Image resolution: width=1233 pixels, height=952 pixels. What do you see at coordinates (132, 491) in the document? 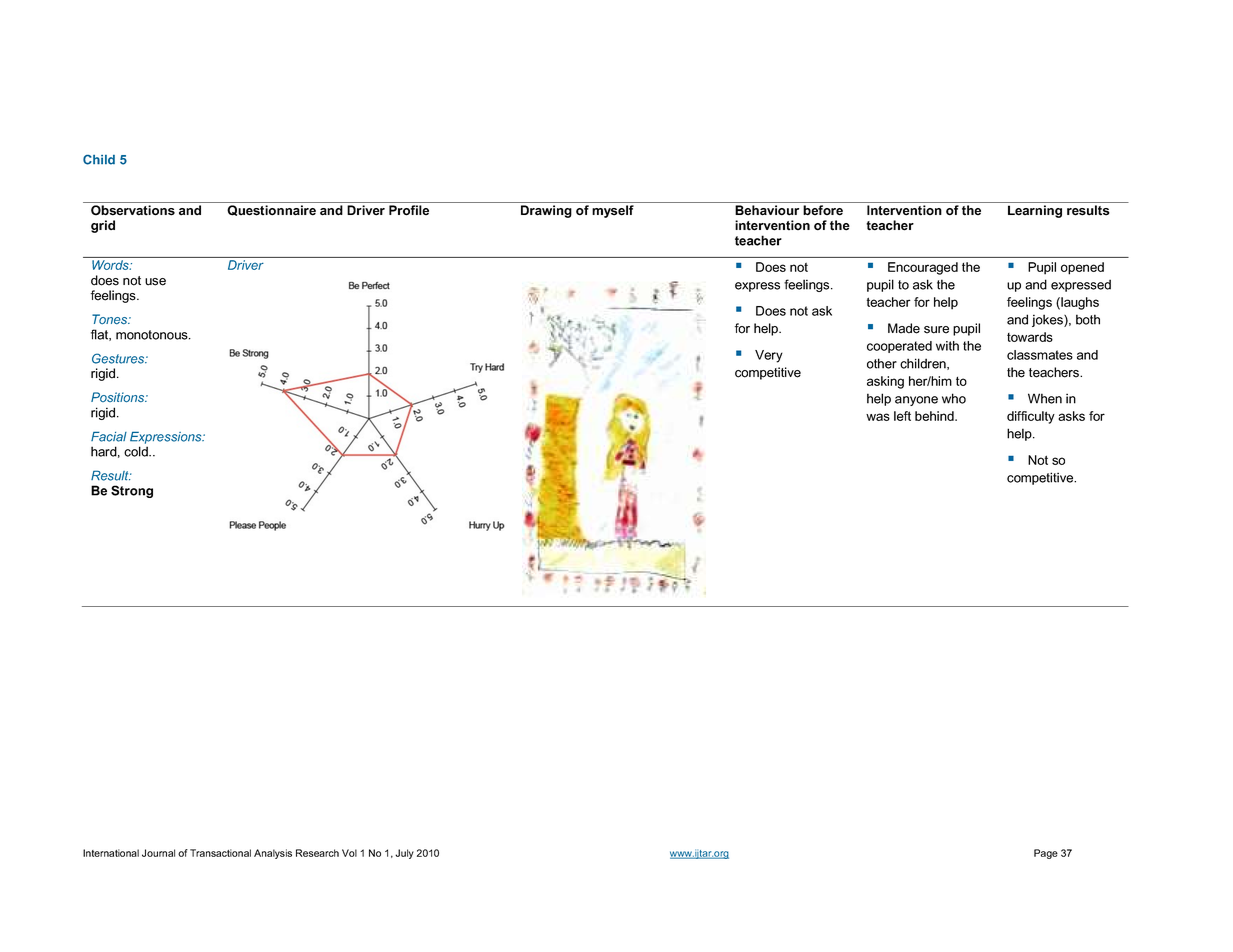
I see `Strong` at bounding box center [132, 491].
